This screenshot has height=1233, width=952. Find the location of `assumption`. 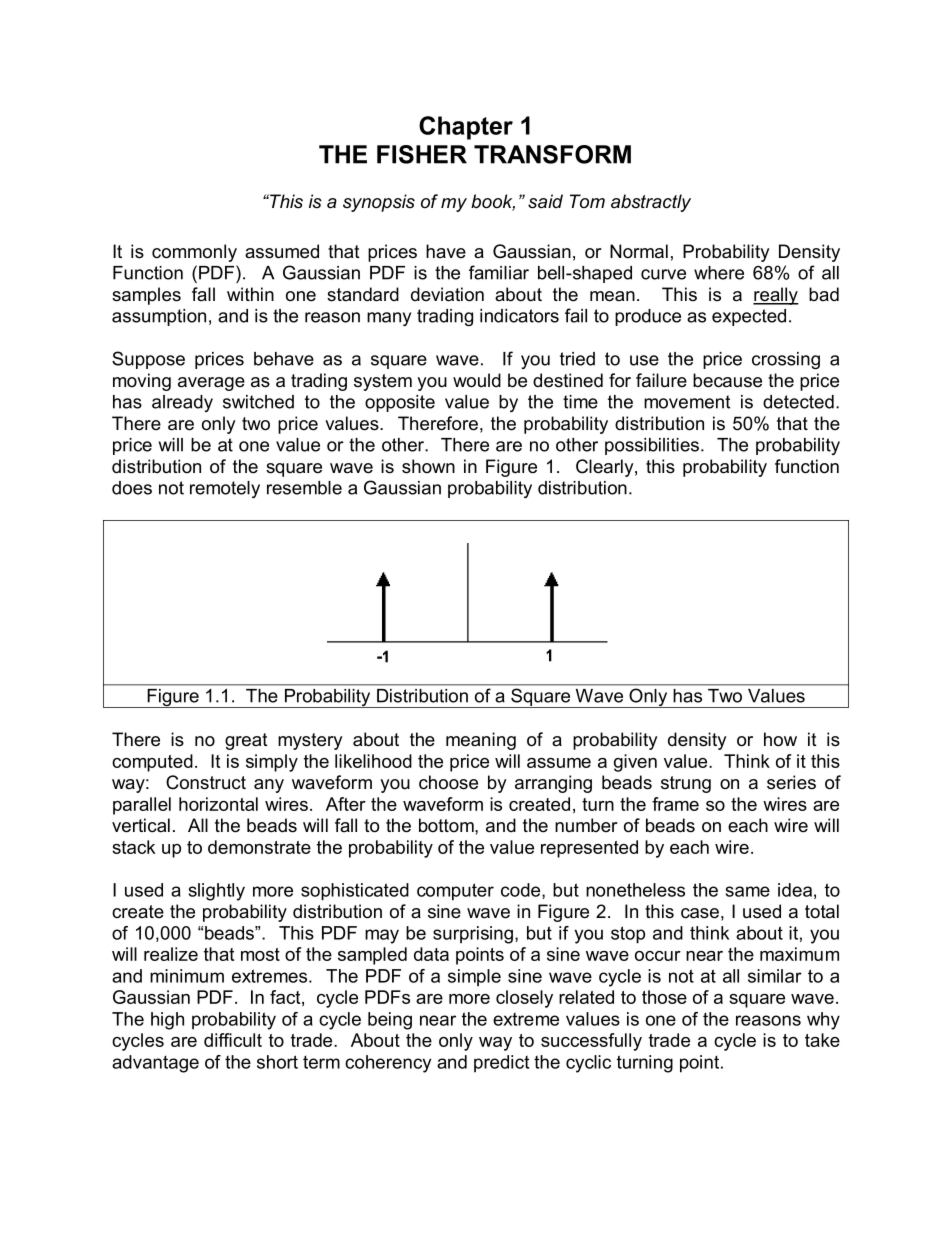

assumption is located at coordinates (159, 317).
